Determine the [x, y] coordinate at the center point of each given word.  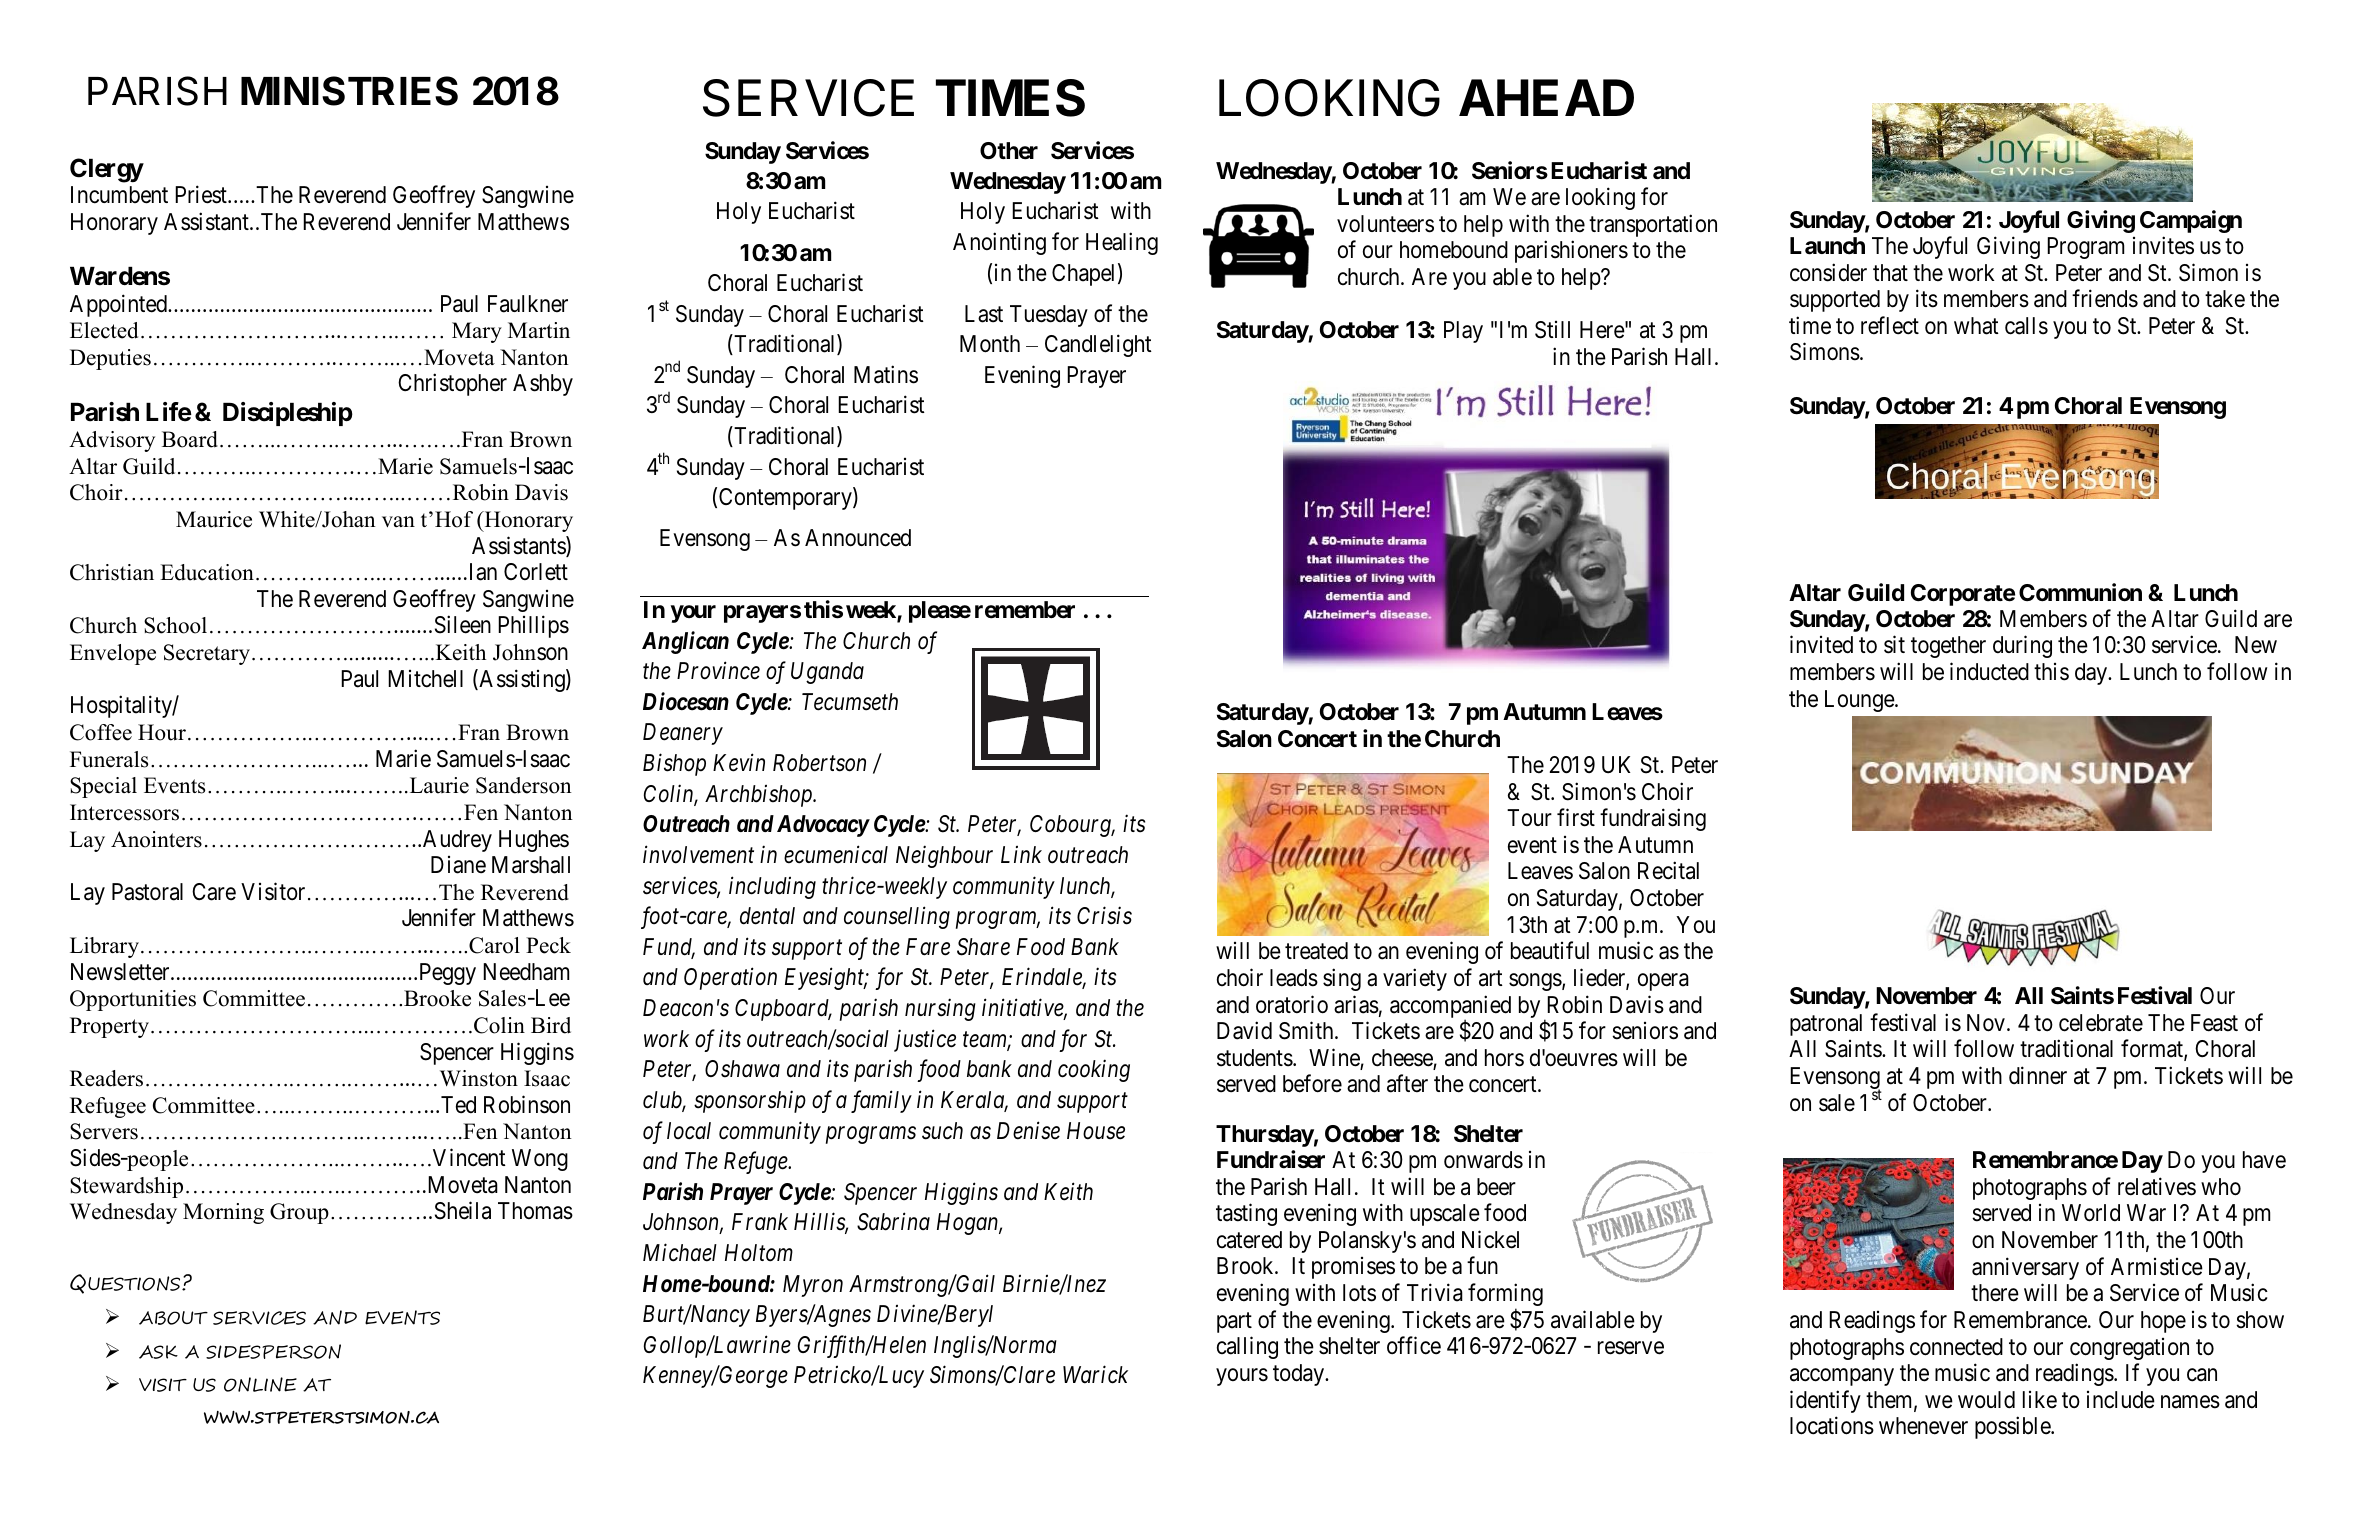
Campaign [2191, 221]
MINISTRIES [349, 91]
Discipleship [288, 414]
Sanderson [524, 785]
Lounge [1860, 701]
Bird [551, 1025]
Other [1009, 151]
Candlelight [1098, 345]
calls [2026, 326]
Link [1021, 854]
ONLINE [260, 1384]
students [1255, 1058]
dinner [2038, 1075]
